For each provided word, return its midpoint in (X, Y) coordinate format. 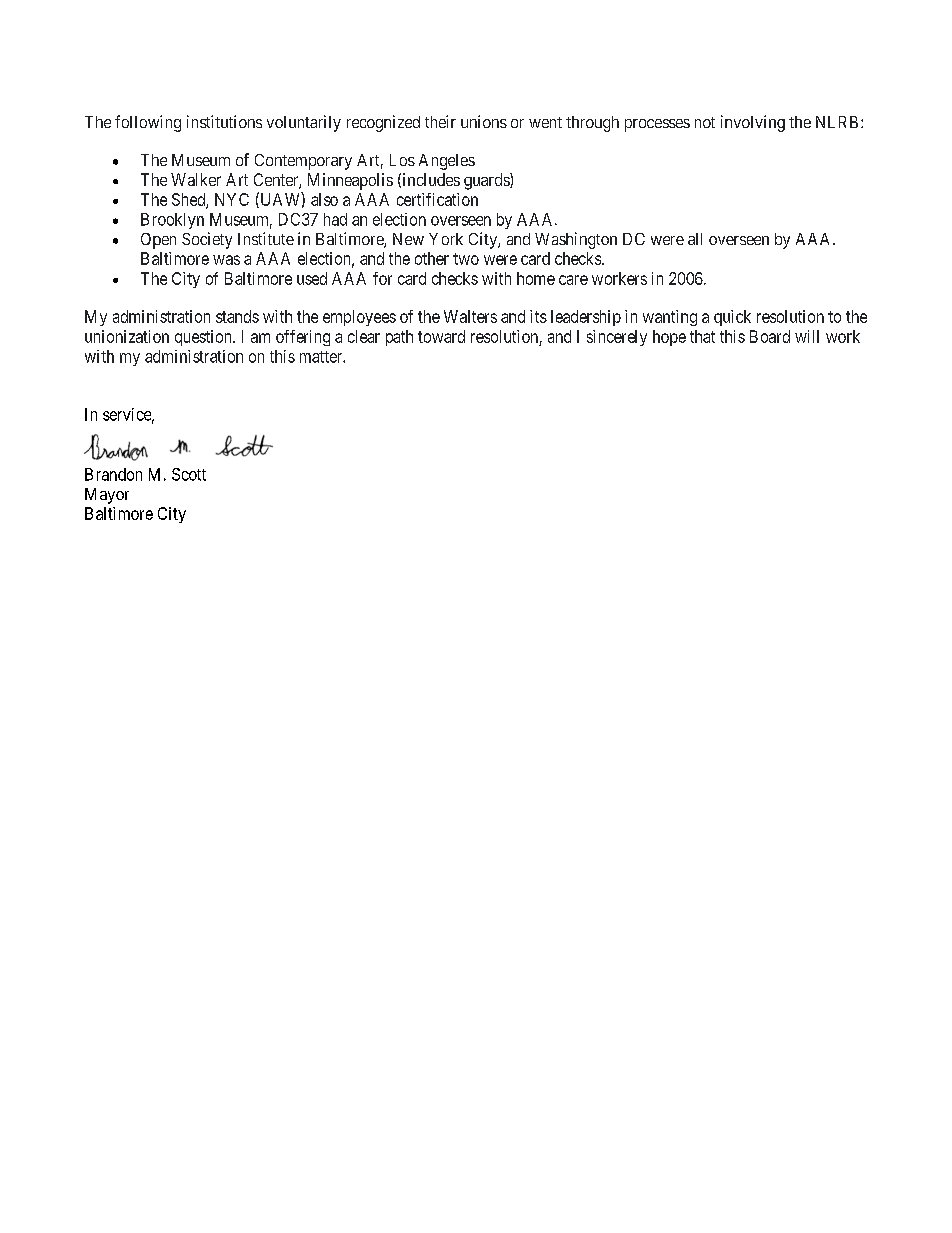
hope (669, 338)
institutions (224, 121)
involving (753, 123)
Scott (189, 474)
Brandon (113, 474)
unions (484, 121)
